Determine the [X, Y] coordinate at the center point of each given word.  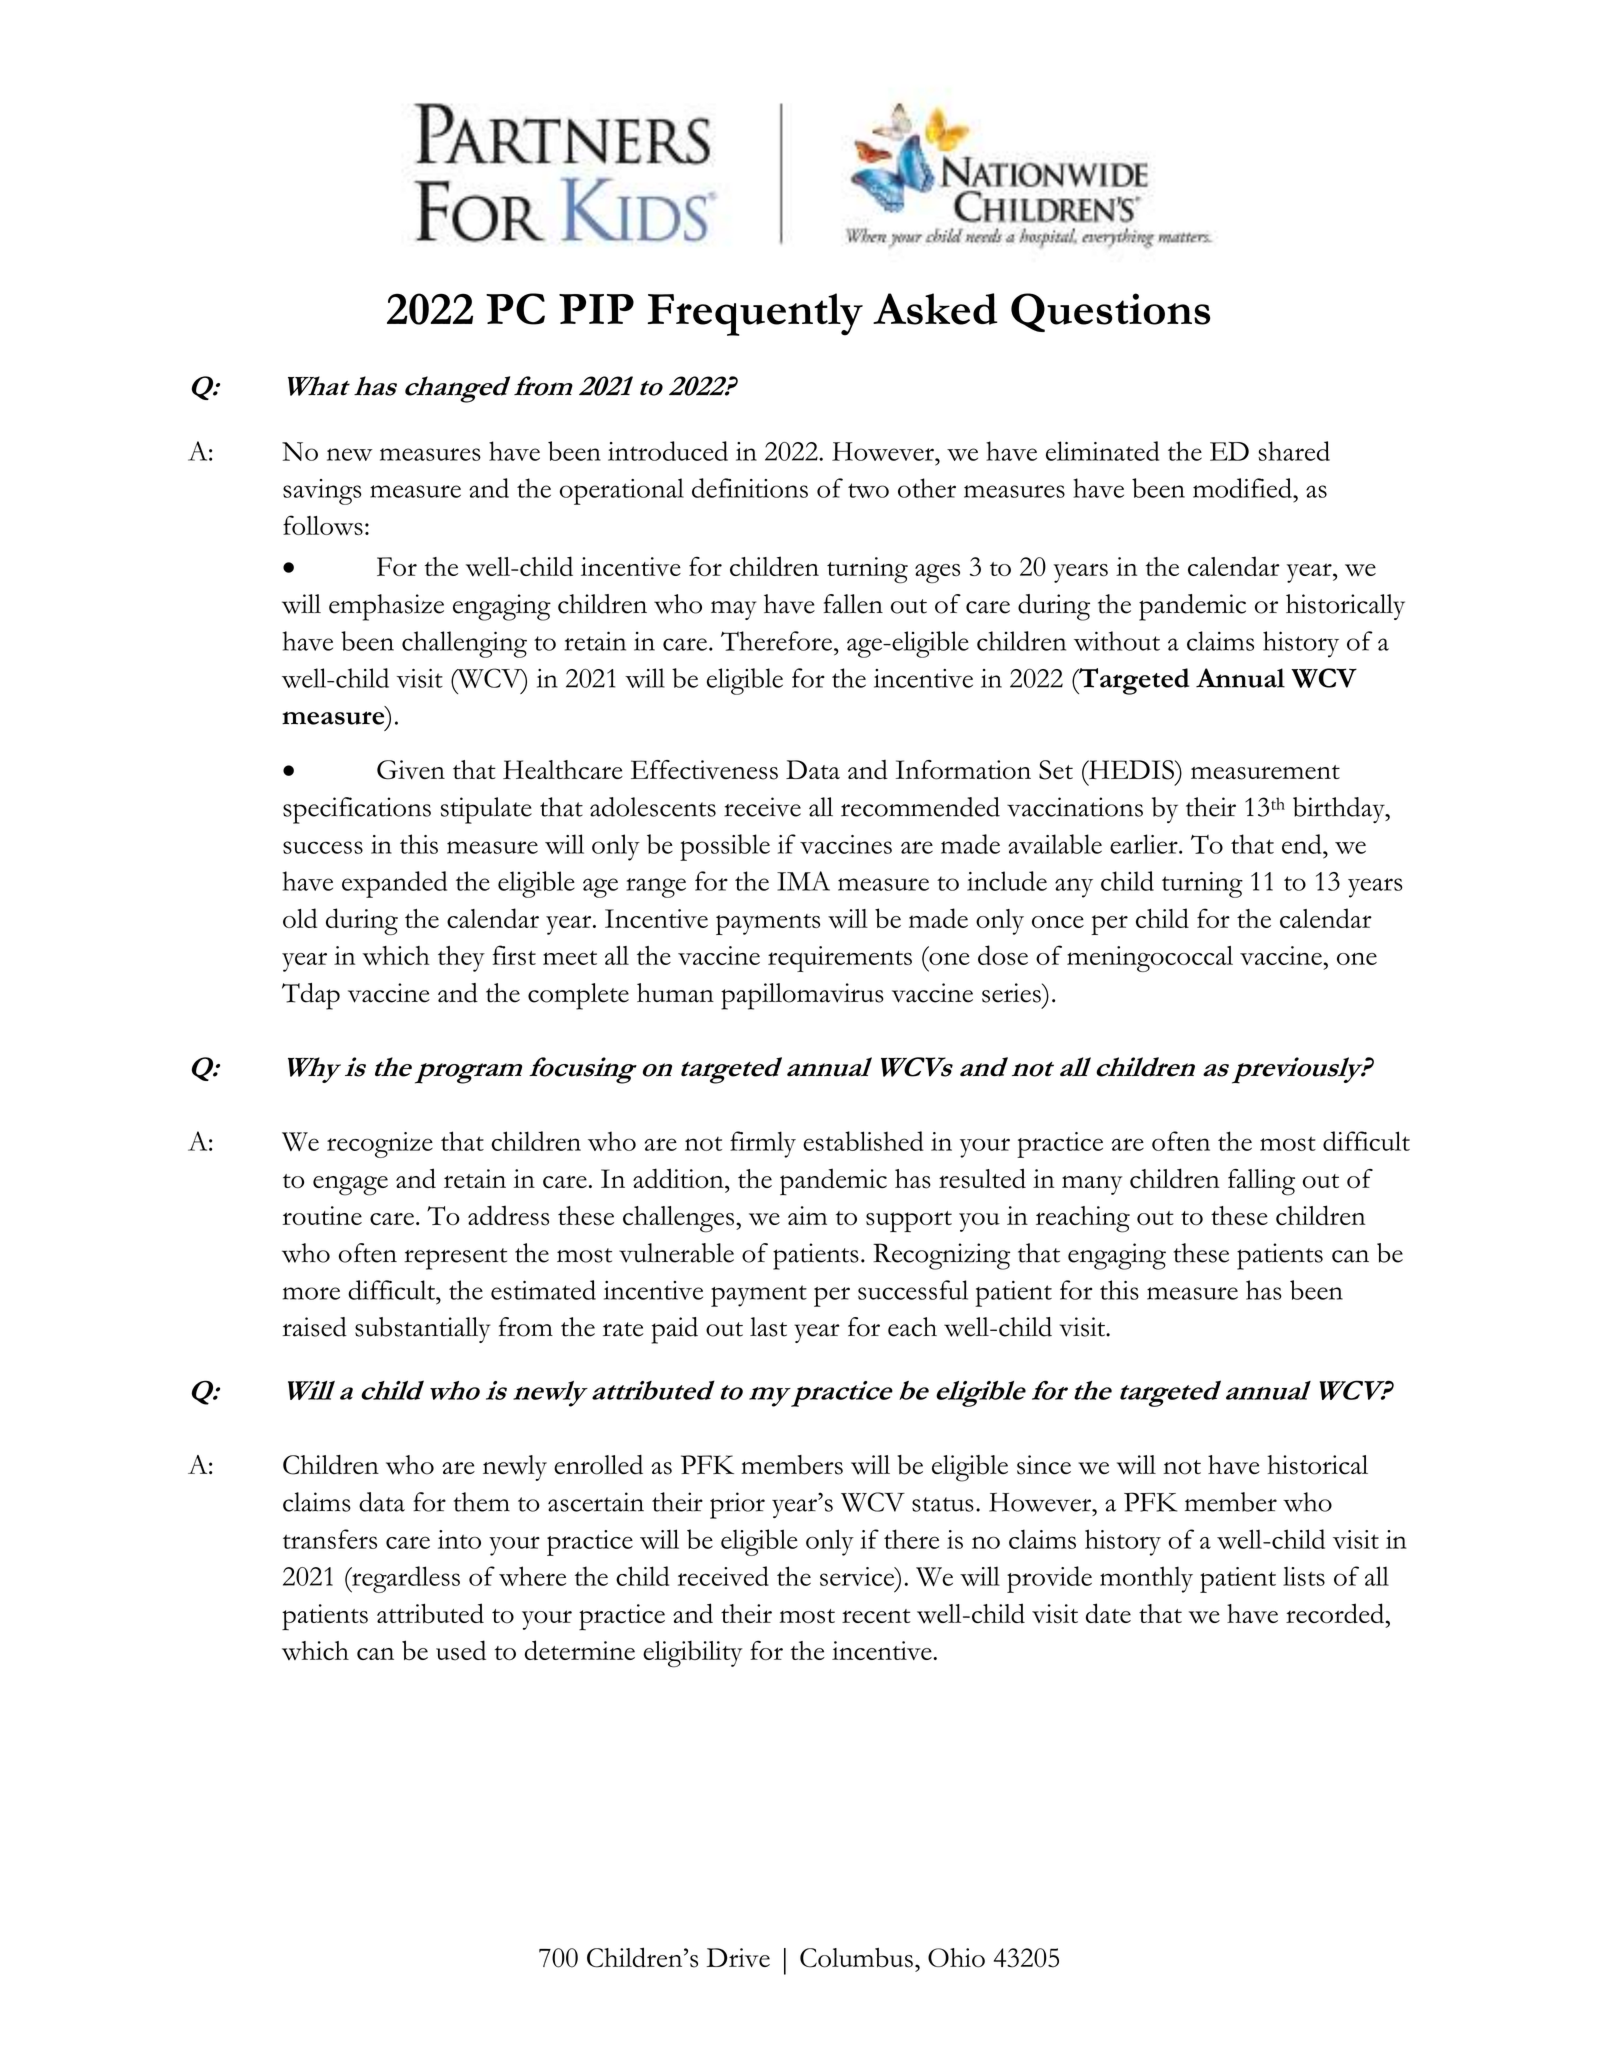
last [768, 1327]
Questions [1110, 312]
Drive [738, 1957]
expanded [394, 884]
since [1044, 1465]
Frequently [755, 314]
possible [725, 847]
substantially [423, 1330]
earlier [1145, 844]
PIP [596, 309]
